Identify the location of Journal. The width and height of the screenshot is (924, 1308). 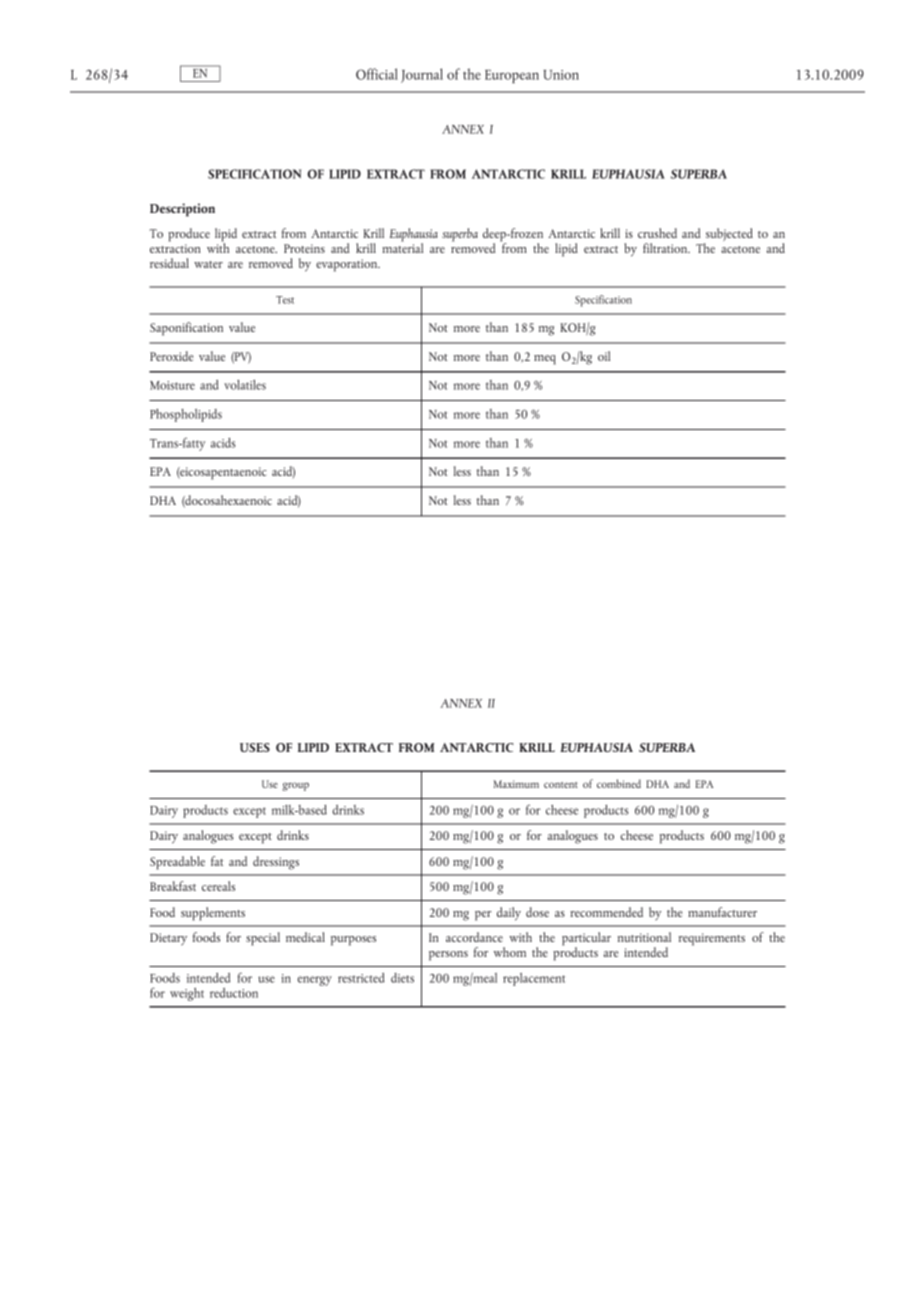
(422, 75).
